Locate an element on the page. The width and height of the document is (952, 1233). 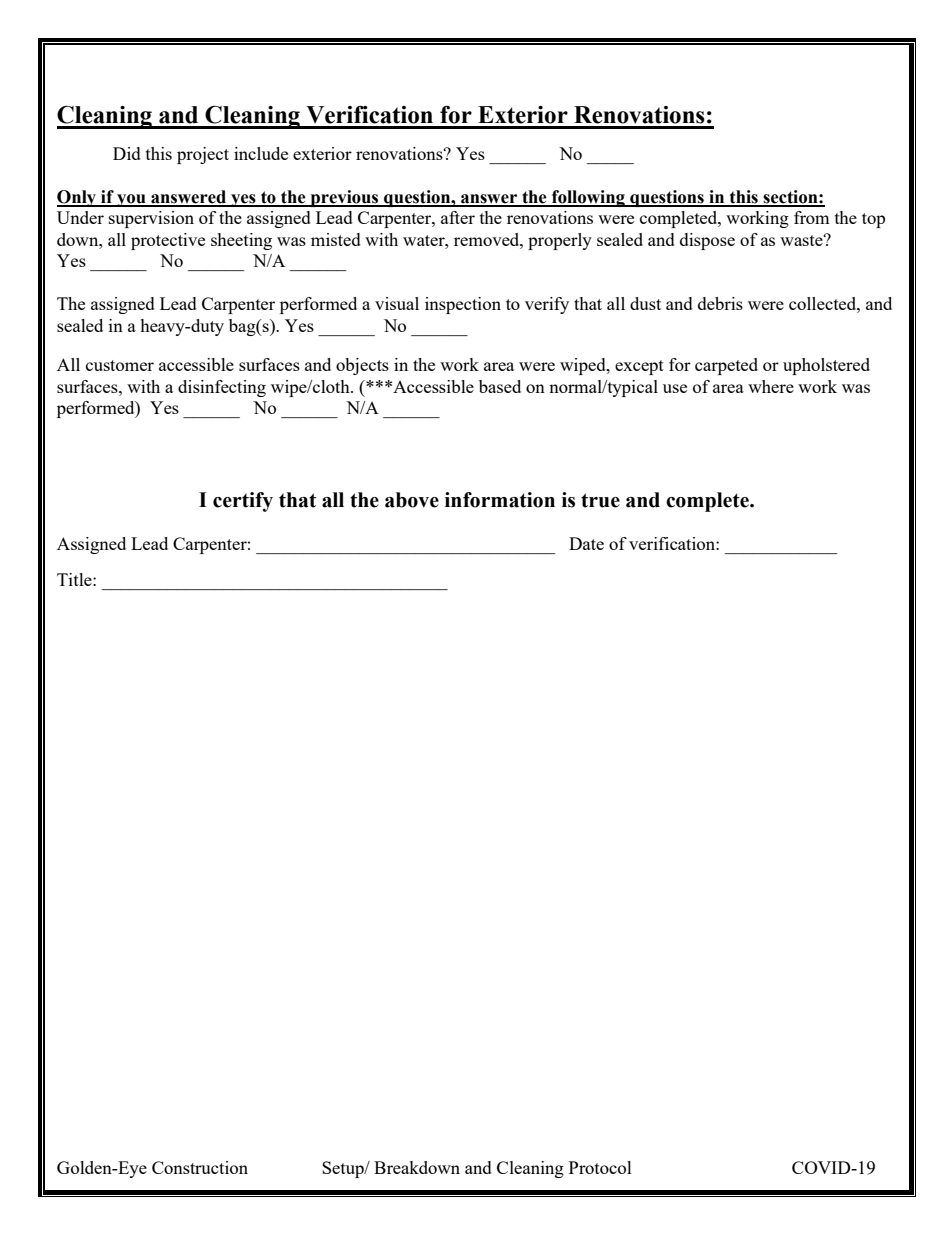
from is located at coordinates (812, 217).
